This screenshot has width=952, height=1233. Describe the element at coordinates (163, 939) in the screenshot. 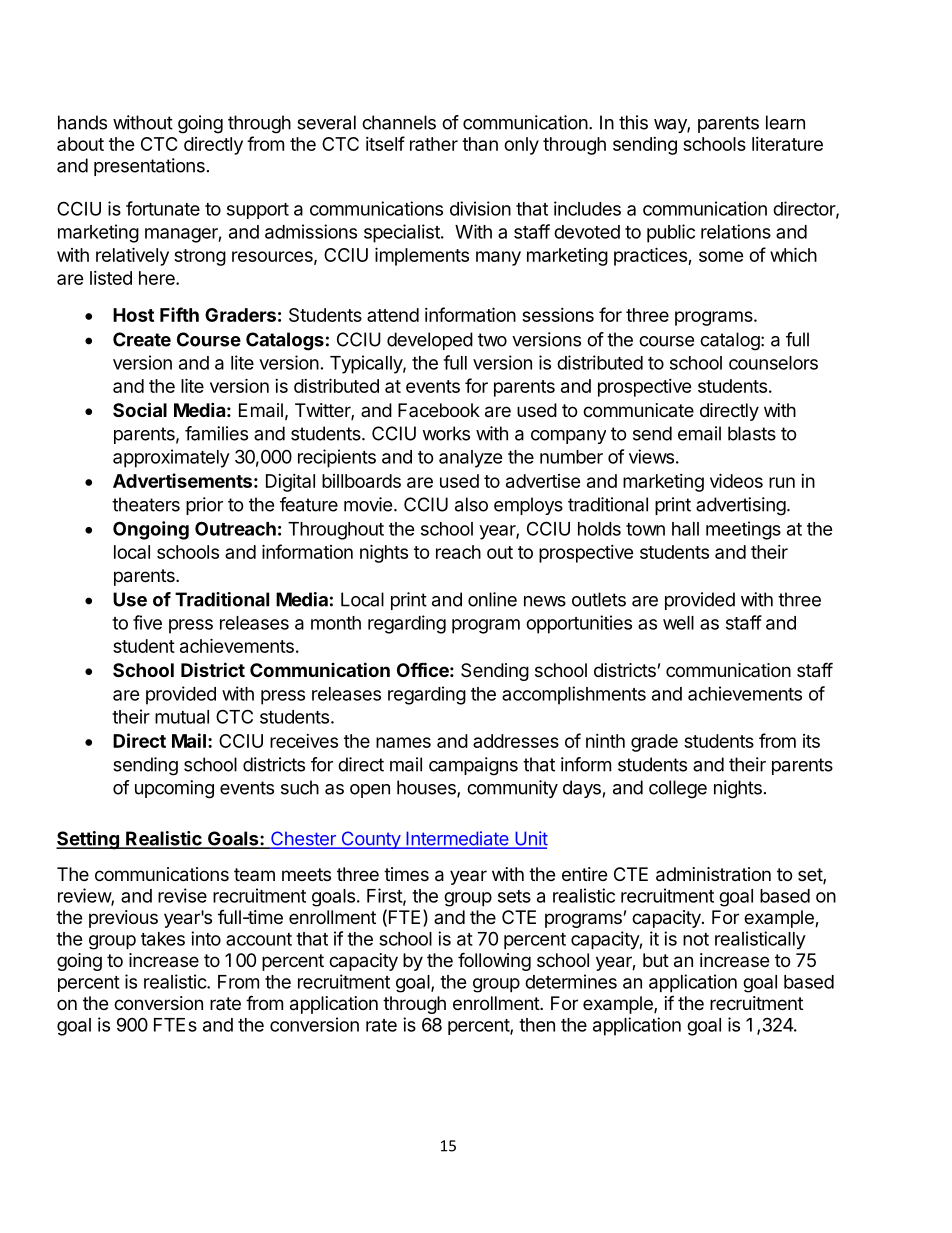

I see `takes` at that location.
